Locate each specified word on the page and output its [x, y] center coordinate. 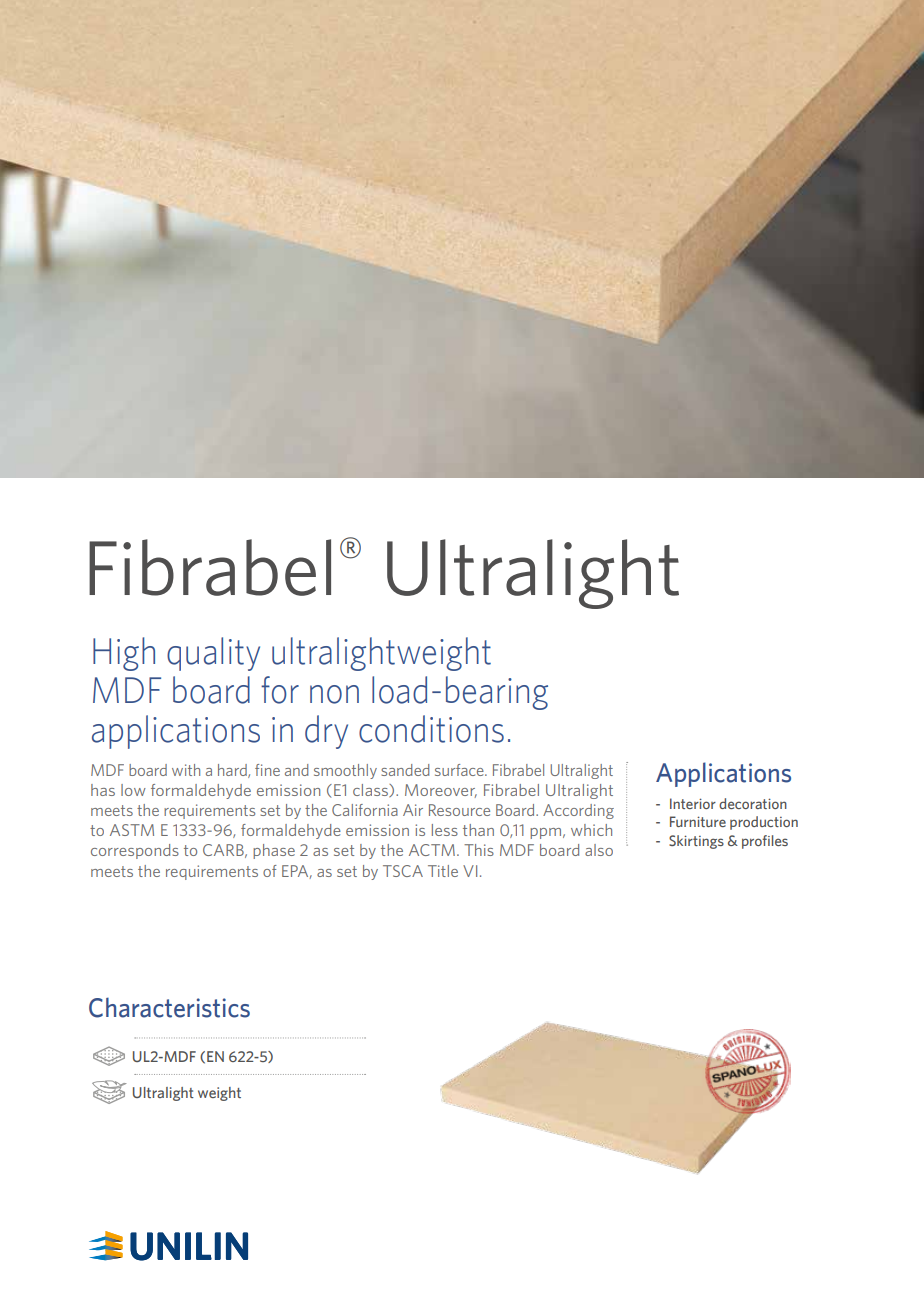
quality [213, 654]
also [599, 850]
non [334, 694]
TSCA [403, 871]
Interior [693, 803]
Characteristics [169, 1007]
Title [443, 871]
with [186, 770]
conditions [431, 729]
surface [460, 770]
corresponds [135, 851]
